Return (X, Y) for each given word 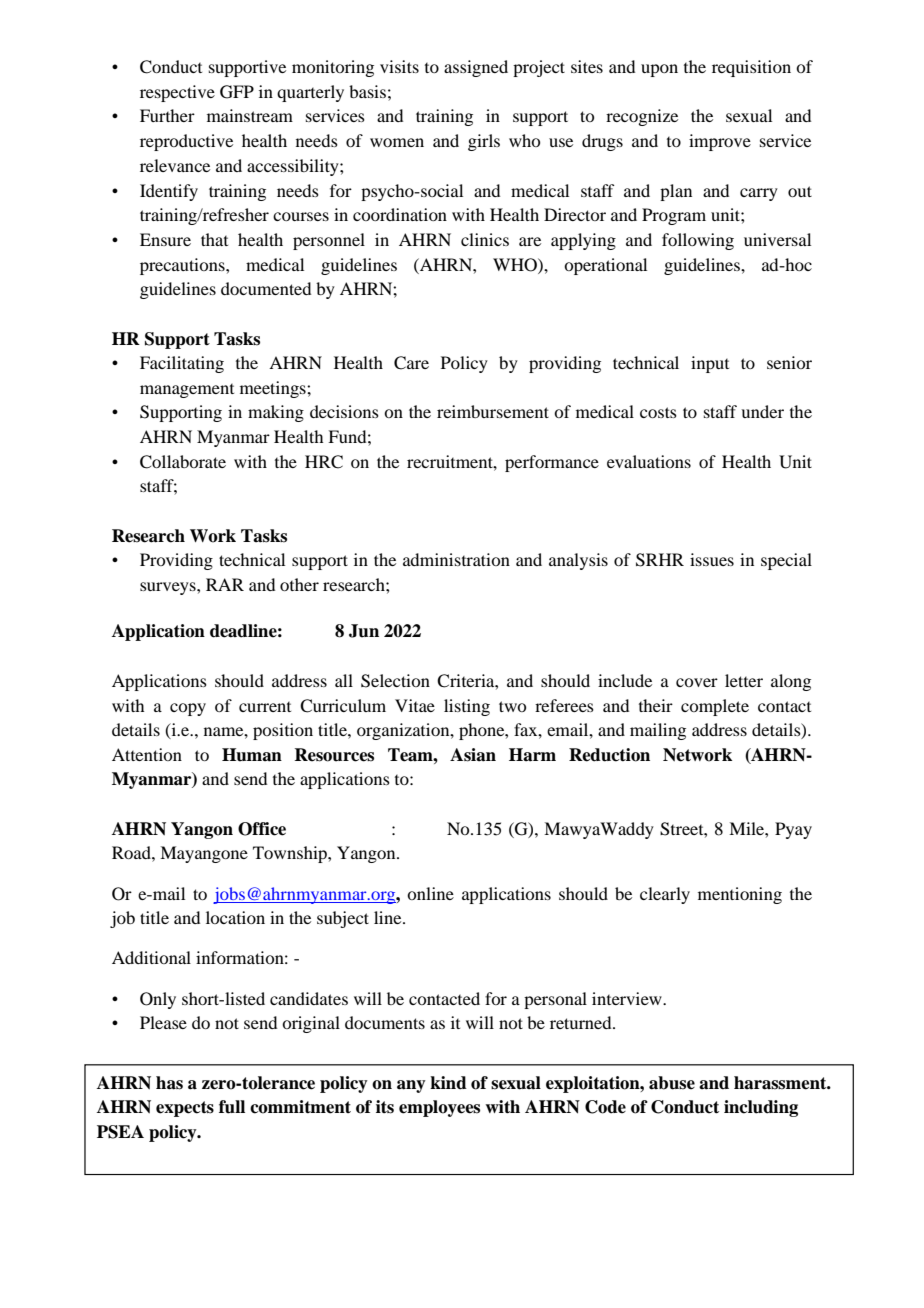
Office (262, 829)
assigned (476, 68)
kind (448, 1083)
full (232, 1107)
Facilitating (182, 364)
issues (712, 559)
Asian (473, 755)
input (710, 364)
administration (456, 559)
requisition (751, 68)
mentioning (740, 895)
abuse (672, 1083)
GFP (237, 92)
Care (411, 363)
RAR (225, 584)
